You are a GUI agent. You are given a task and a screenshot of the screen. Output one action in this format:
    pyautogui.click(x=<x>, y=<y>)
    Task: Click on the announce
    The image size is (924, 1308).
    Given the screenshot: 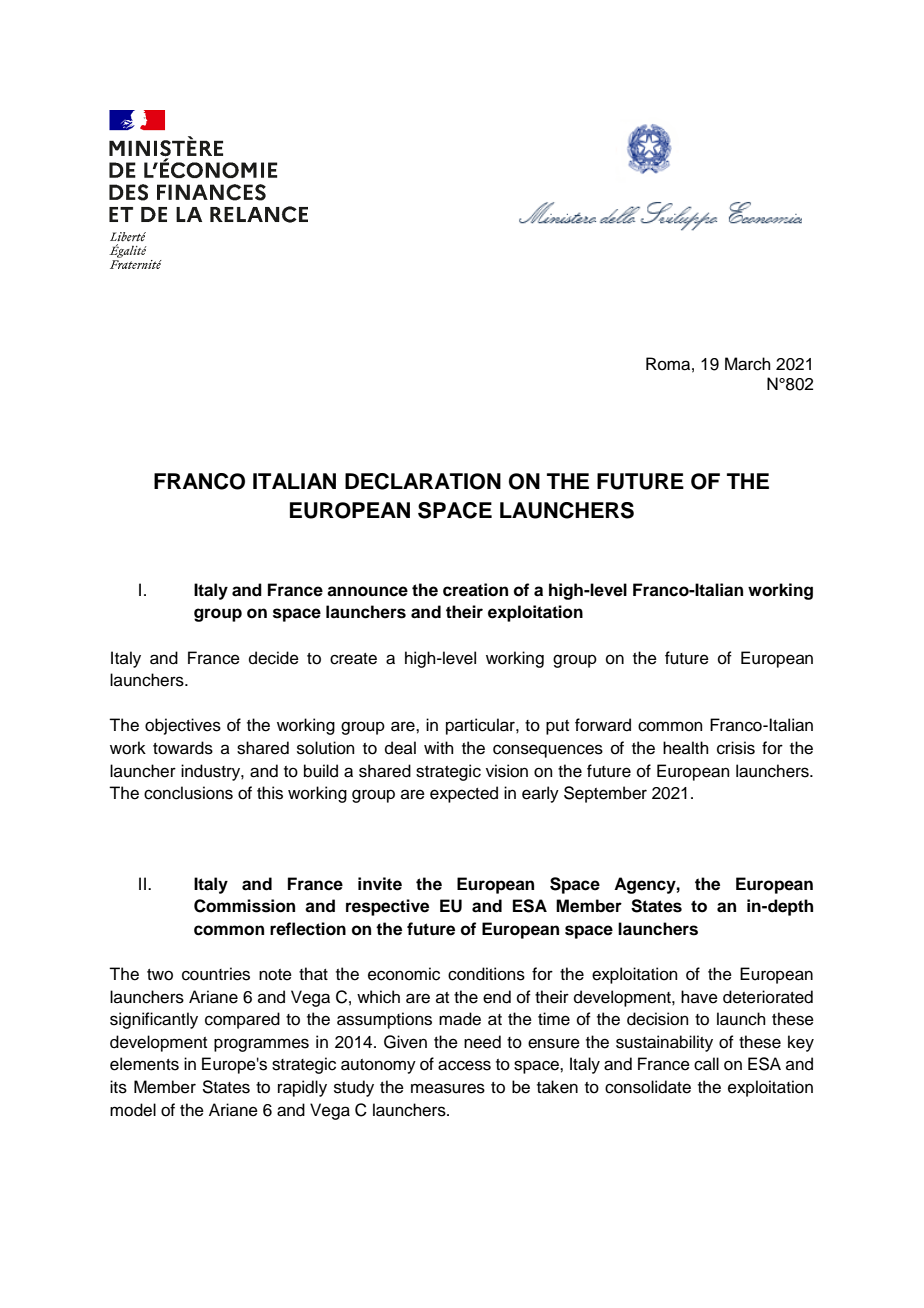 What is the action you would take?
    pyautogui.click(x=367, y=591)
